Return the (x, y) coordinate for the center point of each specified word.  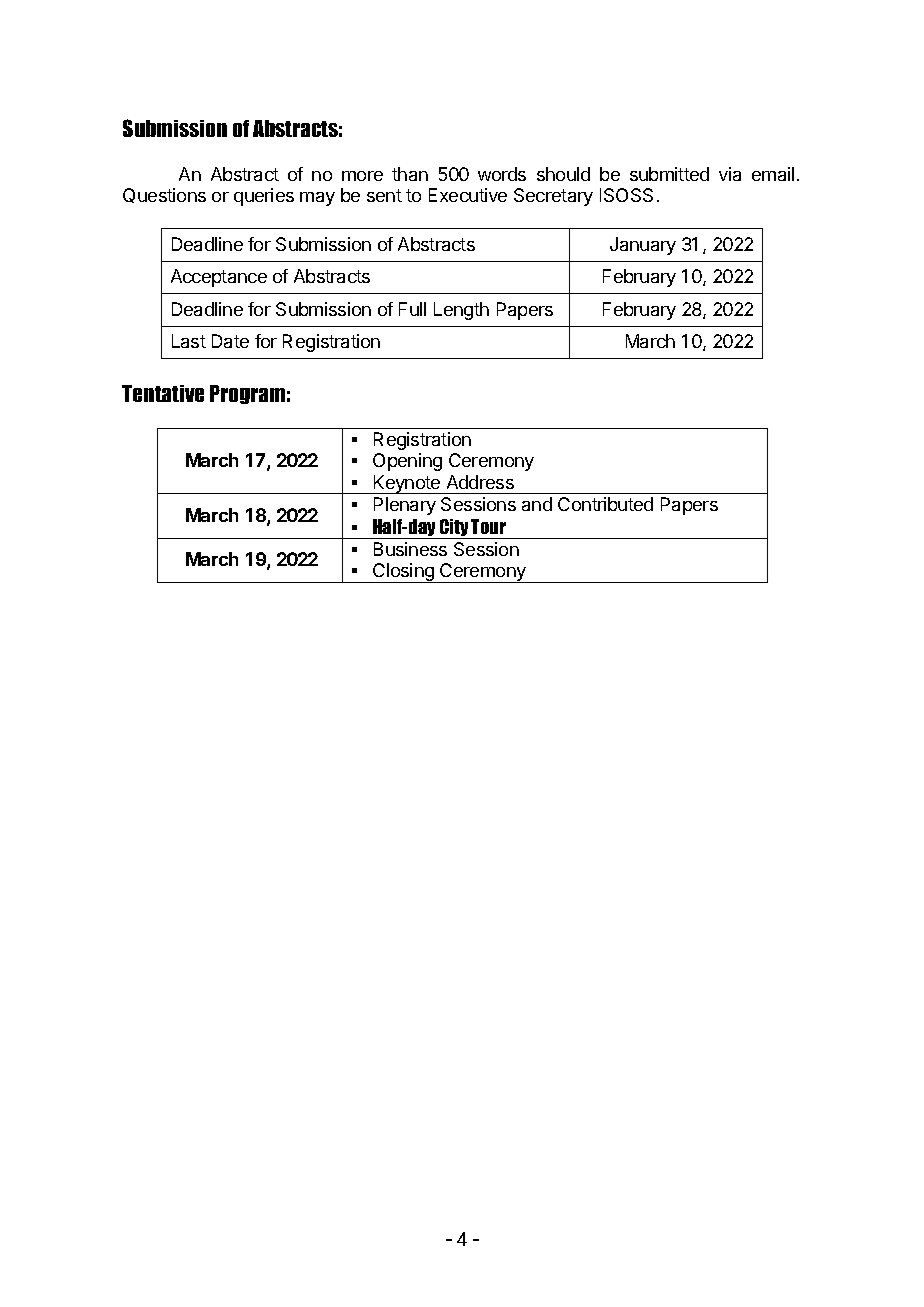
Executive (468, 195)
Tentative (163, 393)
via (730, 174)
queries (264, 197)
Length (461, 311)
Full (412, 309)
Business (410, 549)
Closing (403, 573)
